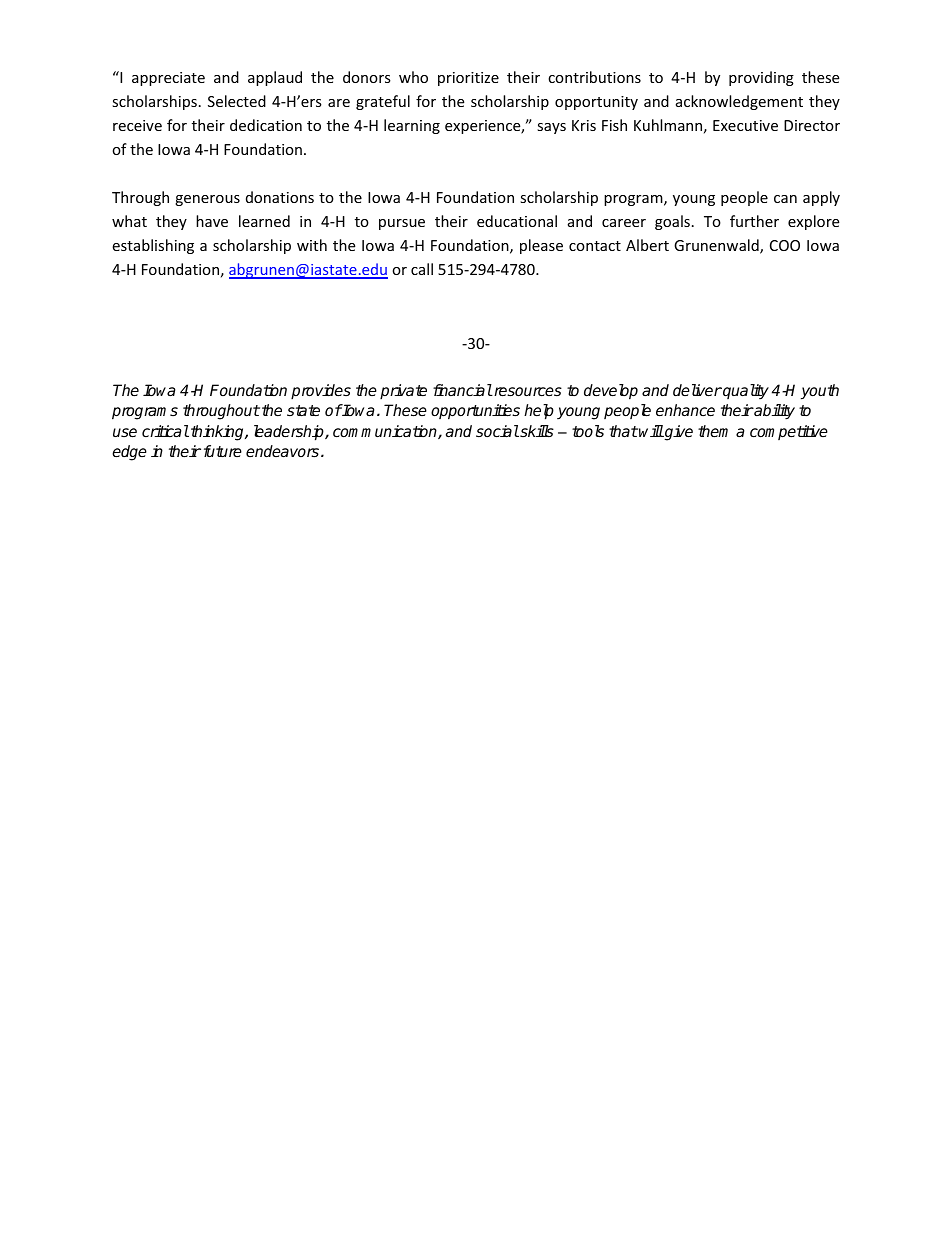 This screenshot has width=952, height=1233. Describe the element at coordinates (468, 79) in the screenshot. I see `prioritize` at that location.
